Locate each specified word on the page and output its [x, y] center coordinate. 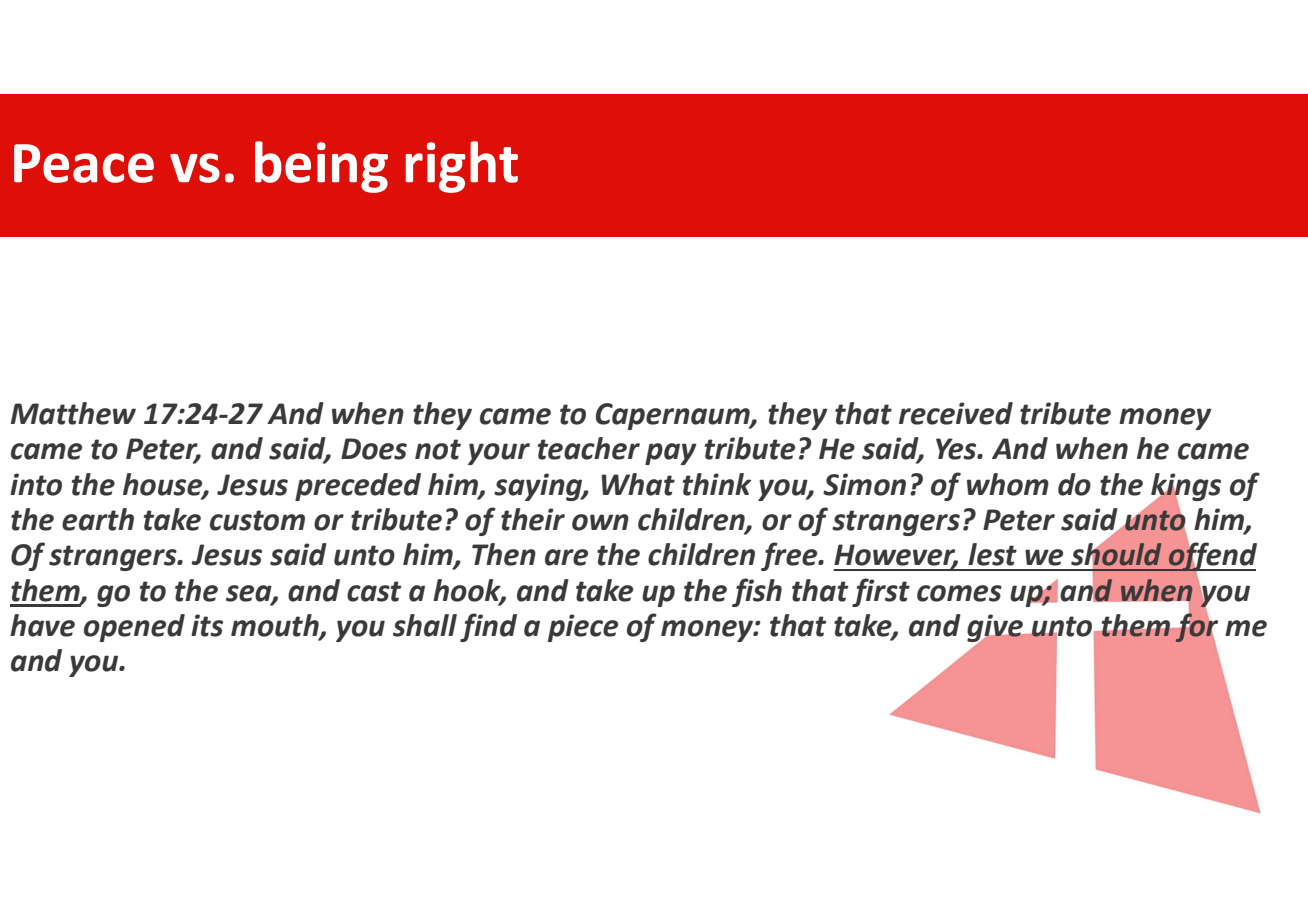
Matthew [73, 413]
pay [671, 454]
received [956, 413]
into [36, 484]
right [462, 167]
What [638, 484]
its [207, 625]
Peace [84, 163]
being [321, 167]
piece [583, 628]
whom [1008, 484]
